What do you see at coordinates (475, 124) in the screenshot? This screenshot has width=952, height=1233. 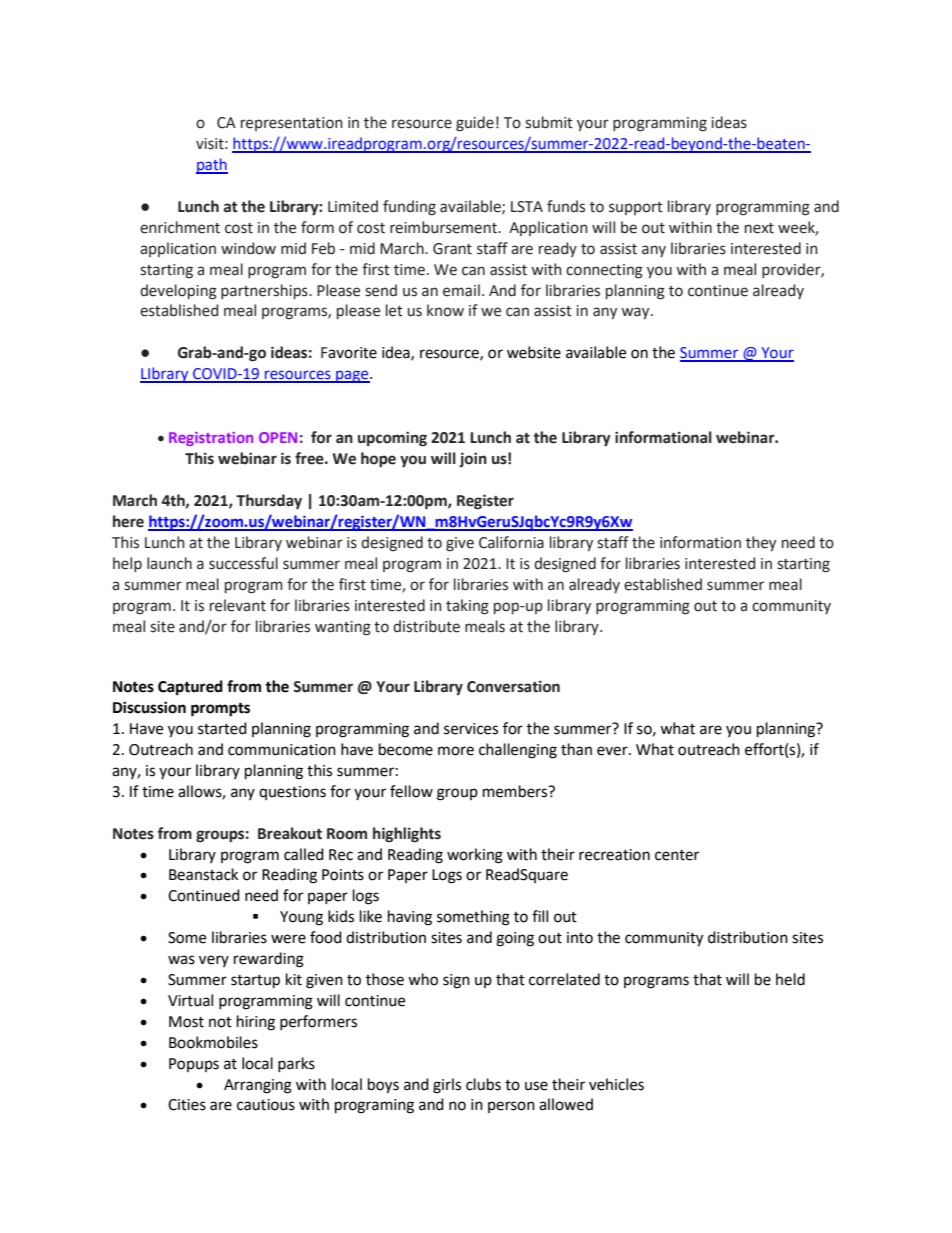 I see `guide` at bounding box center [475, 124].
